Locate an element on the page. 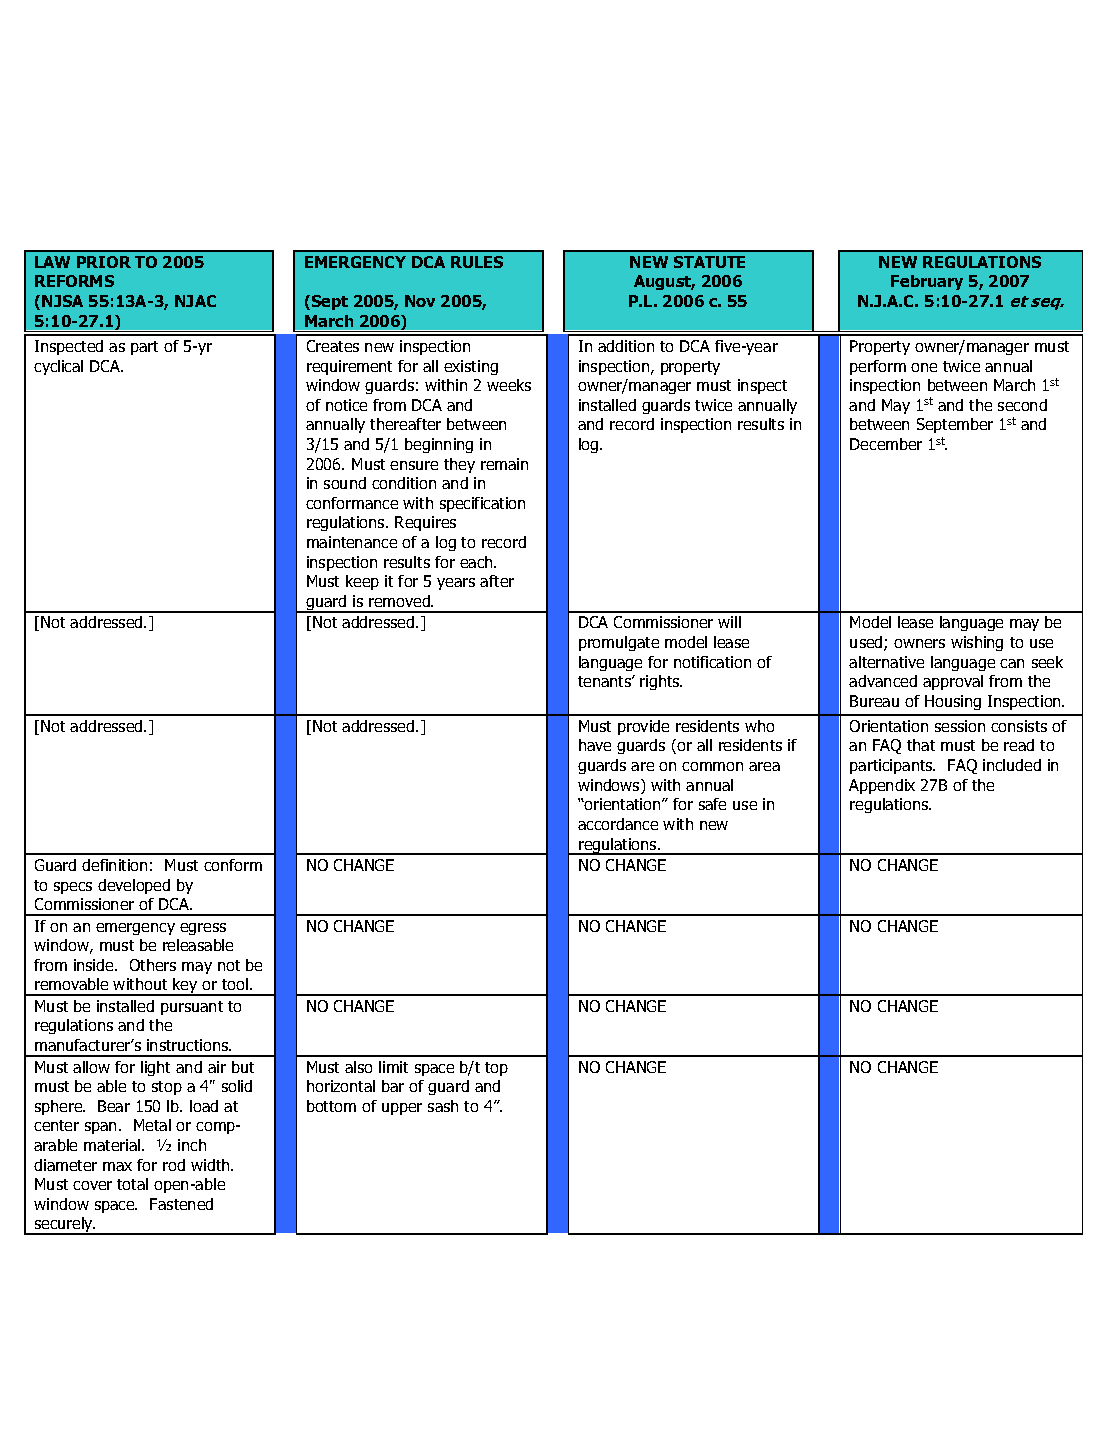 The height and width of the page is (1430, 1105). February is located at coordinates (927, 282).
